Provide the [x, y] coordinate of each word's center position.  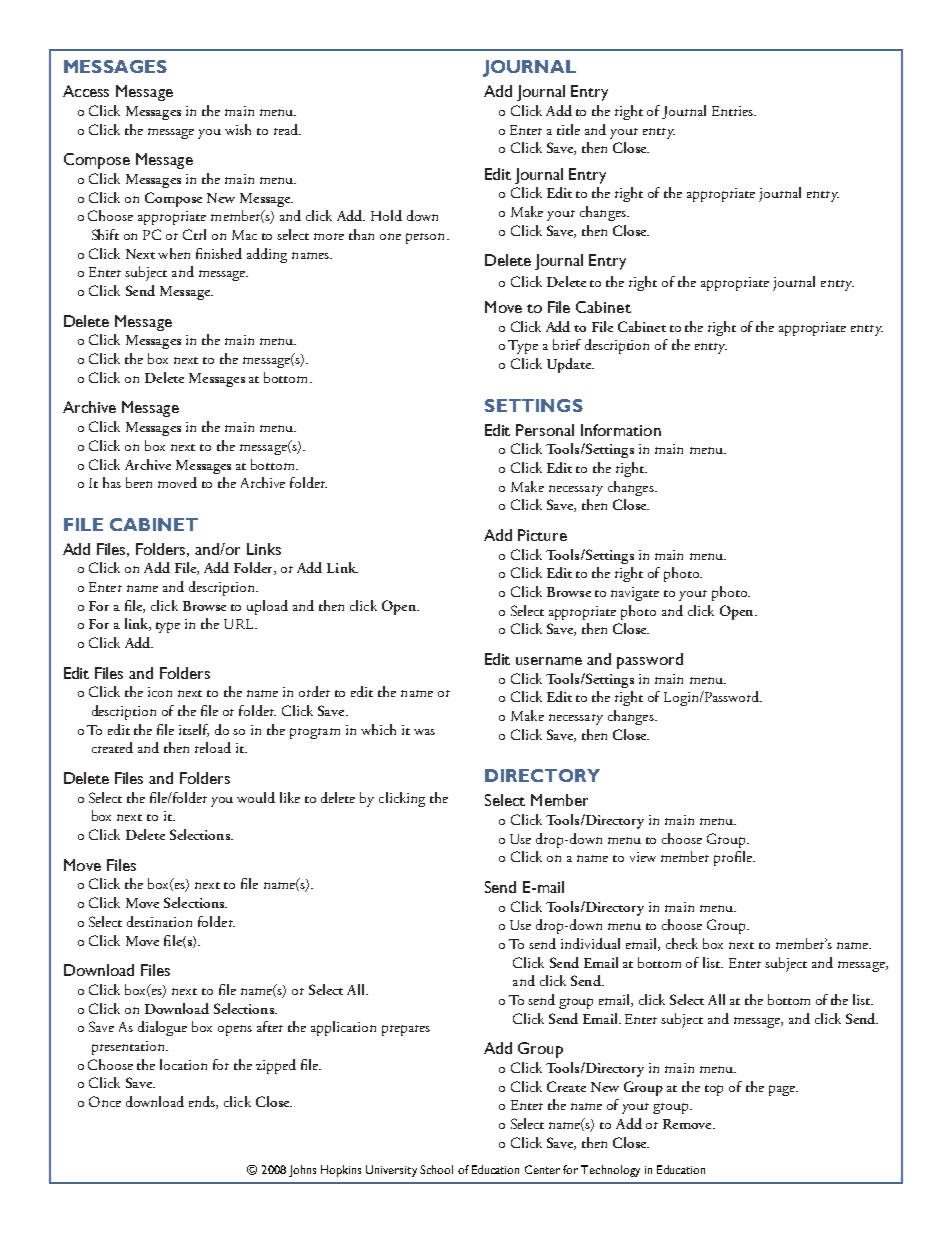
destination [159, 921]
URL [240, 624]
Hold [386, 215]
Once [105, 1101]
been [139, 482]
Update [570, 365]
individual [590, 943]
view [643, 857]
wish [238, 129]
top [714, 1090]
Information [621, 430]
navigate [635, 594]
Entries [733, 111]
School [436, 1169]
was [424, 732]
